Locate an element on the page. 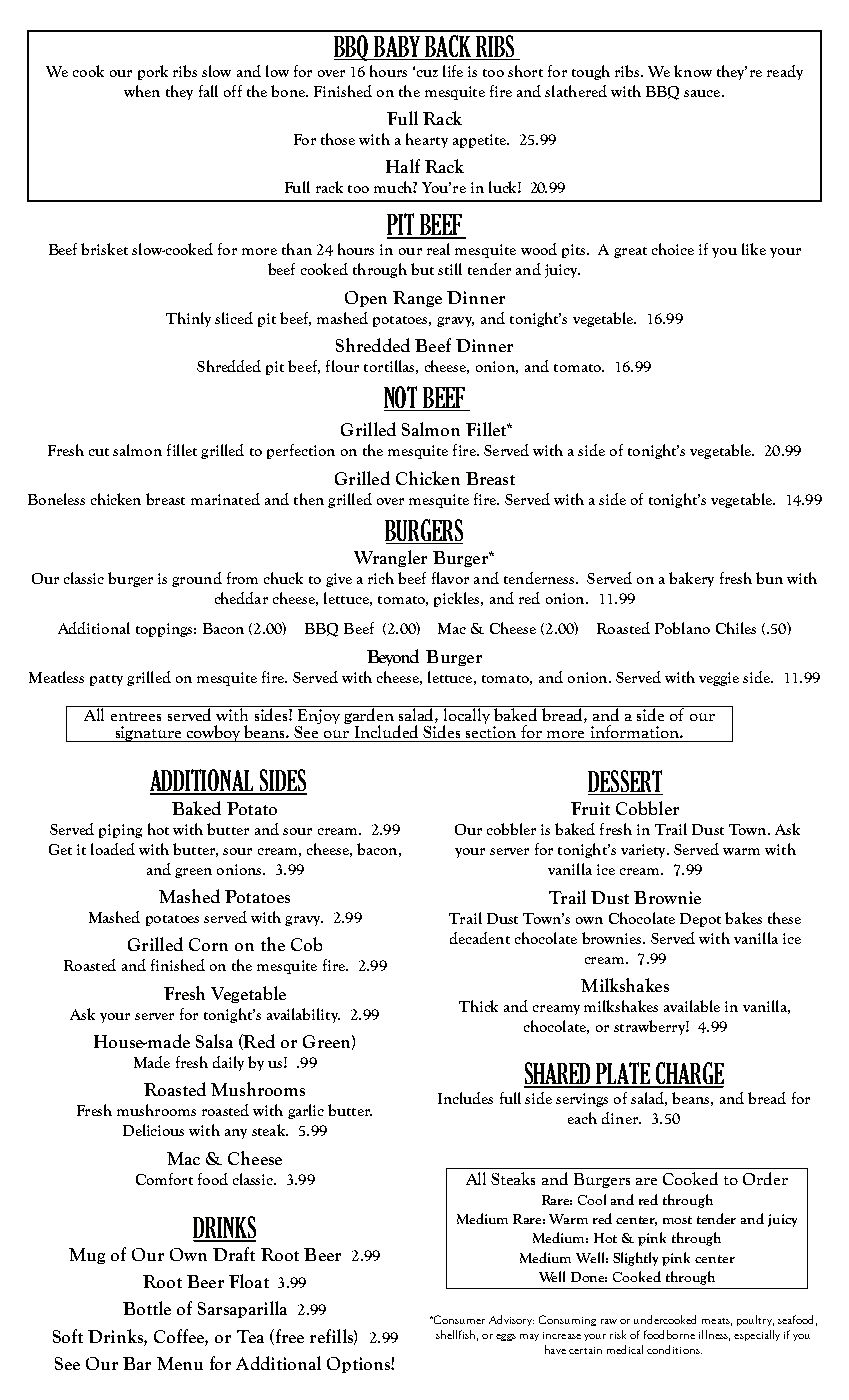 This document has width=849, height=1400. Depot is located at coordinates (700, 920).
